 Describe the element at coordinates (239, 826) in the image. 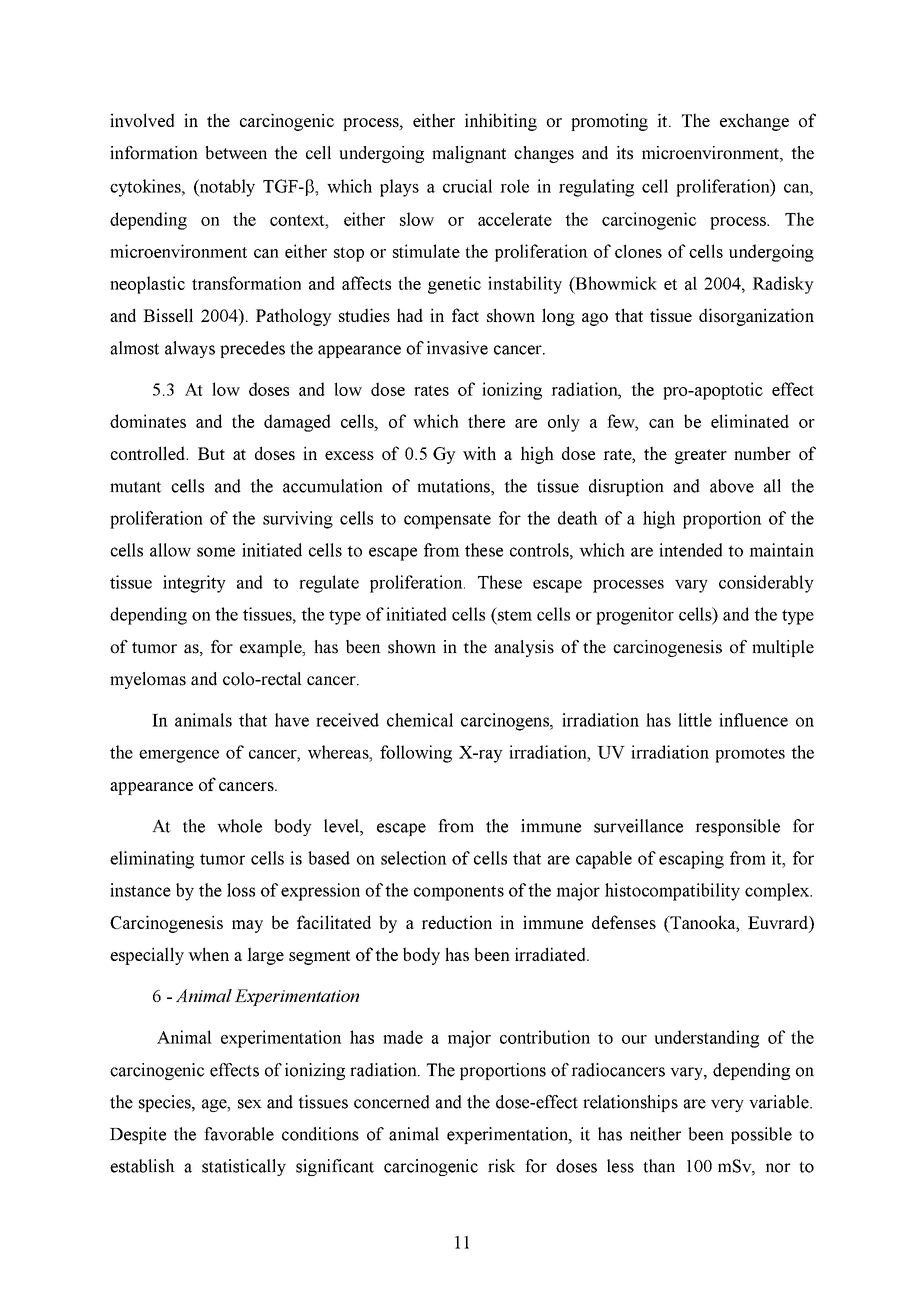

I see `whole` at that location.
